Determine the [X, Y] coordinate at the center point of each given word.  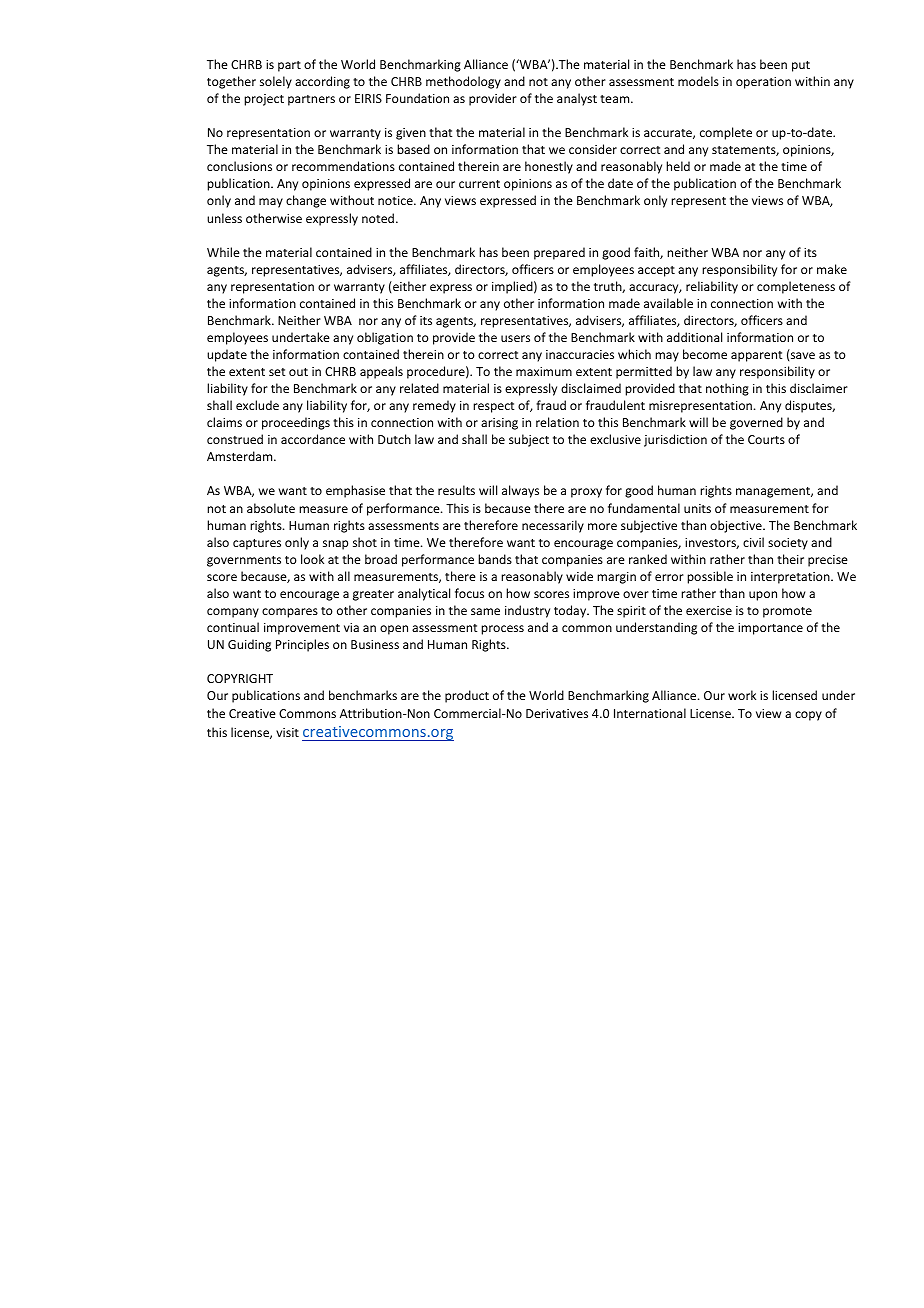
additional [694, 337]
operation [763, 83]
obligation [385, 338]
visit [287, 732]
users [515, 338]
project [264, 100]
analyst [577, 99]
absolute [271, 508]
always [520, 491]
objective [737, 526]
